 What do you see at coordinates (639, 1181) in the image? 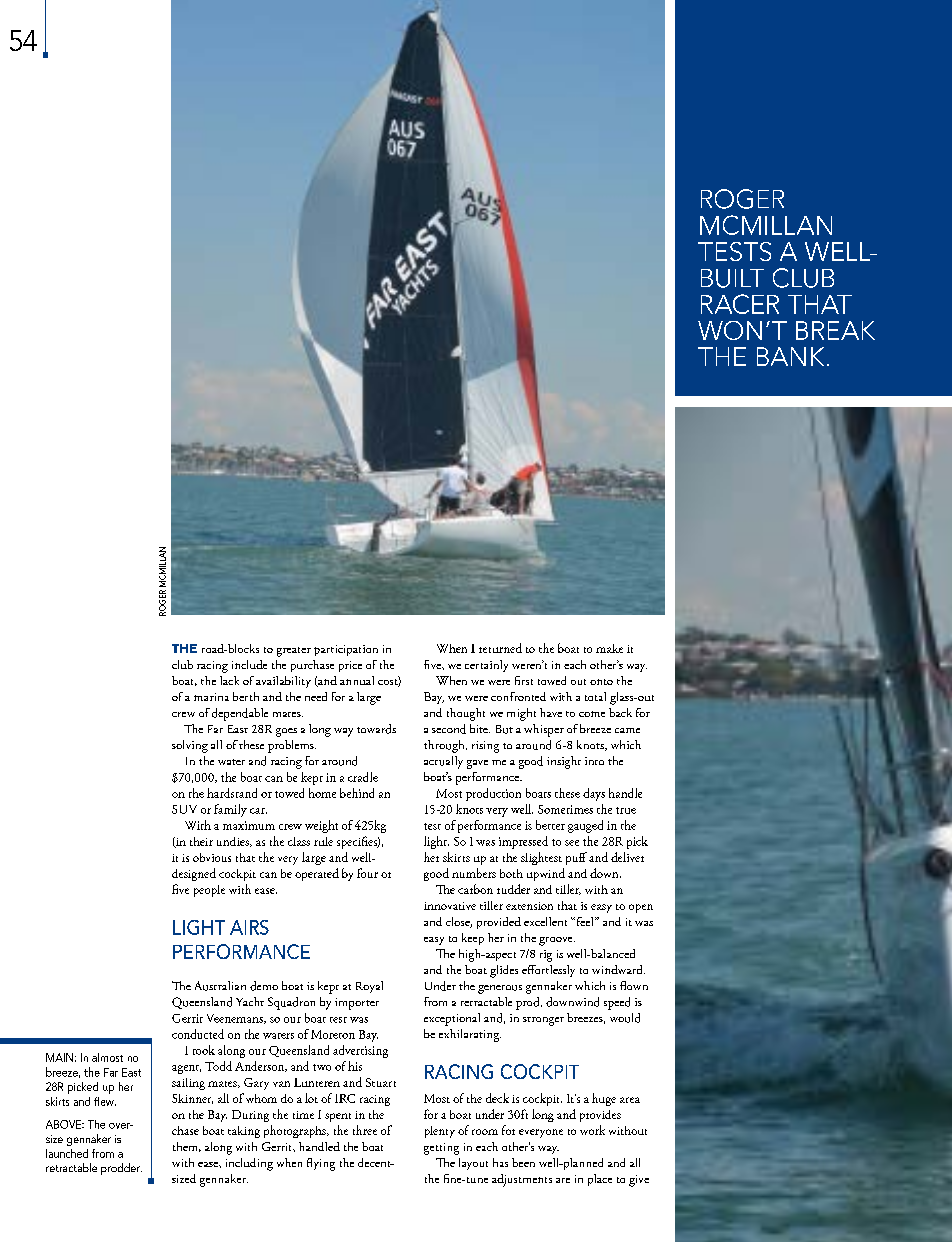
I see `give` at bounding box center [639, 1181].
